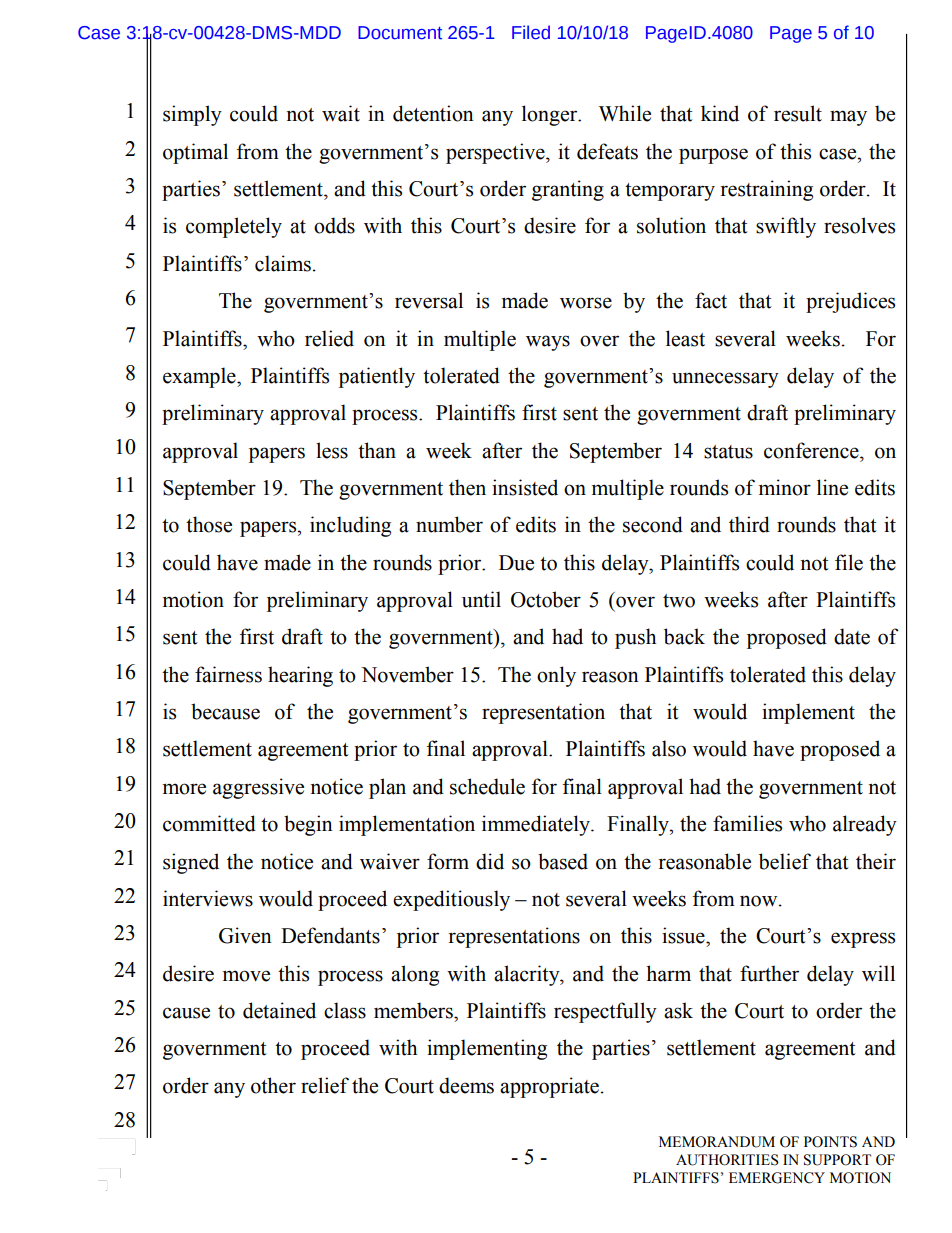  I want to click on POINTS, so click(830, 1142).
